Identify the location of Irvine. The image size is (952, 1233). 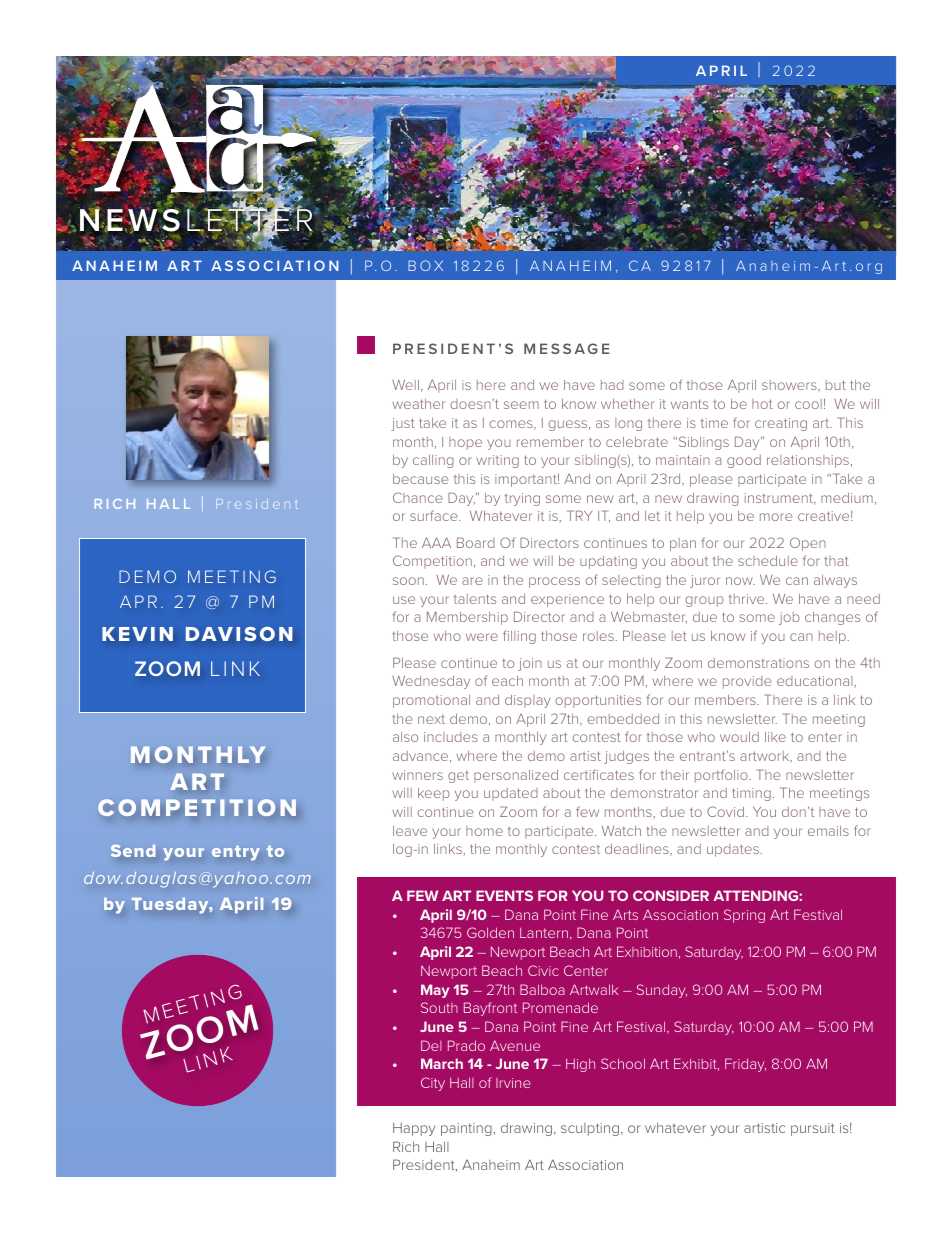
(513, 1083).
